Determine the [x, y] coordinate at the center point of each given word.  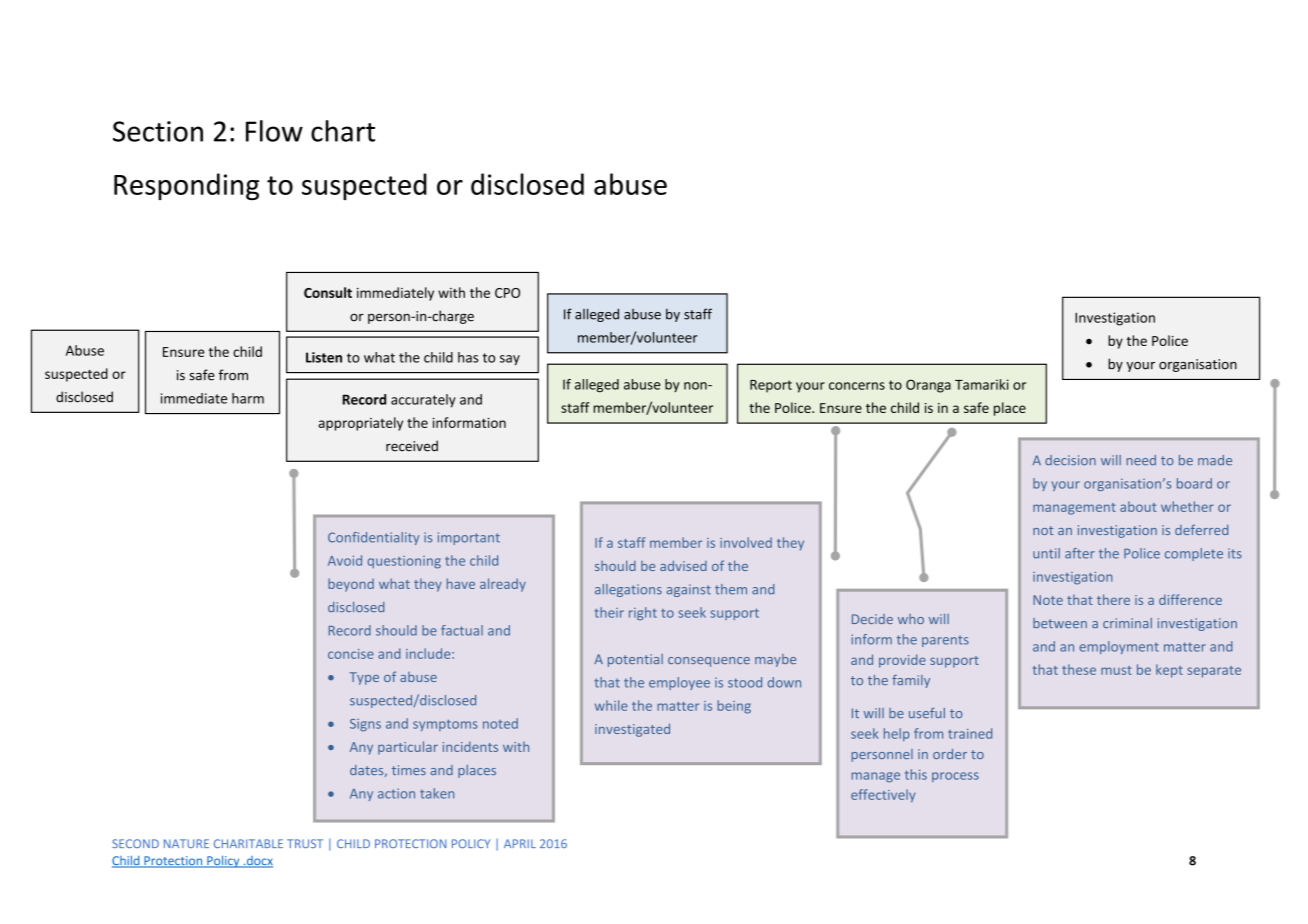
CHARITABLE [248, 843]
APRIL [520, 843]
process [955, 777]
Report [771, 386]
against [689, 590]
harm [248, 398]
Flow [274, 131]
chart [343, 131]
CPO [507, 293]
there [1113, 599]
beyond [351, 585]
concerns [857, 386]
